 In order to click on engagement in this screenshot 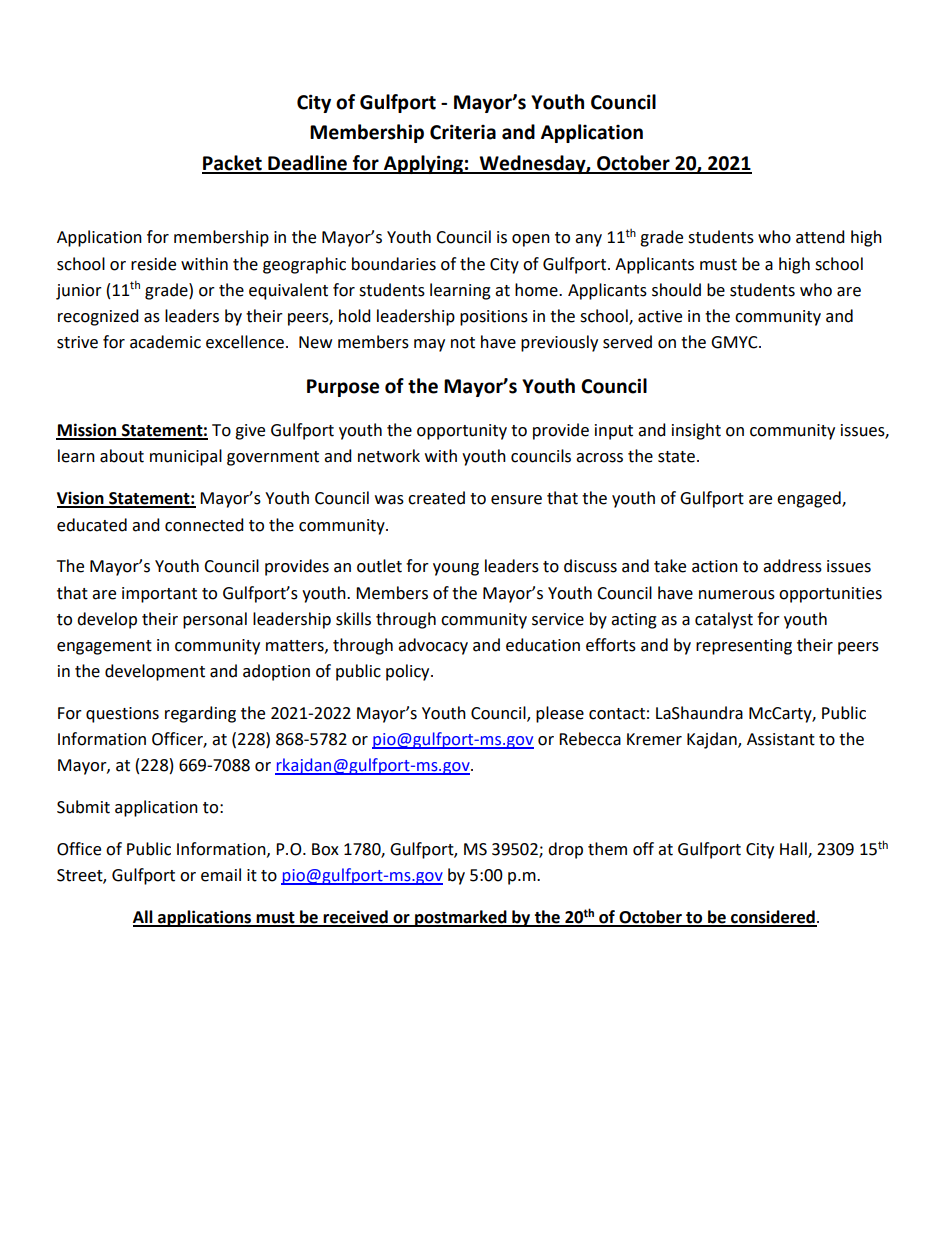, I will do `click(104, 647)`.
